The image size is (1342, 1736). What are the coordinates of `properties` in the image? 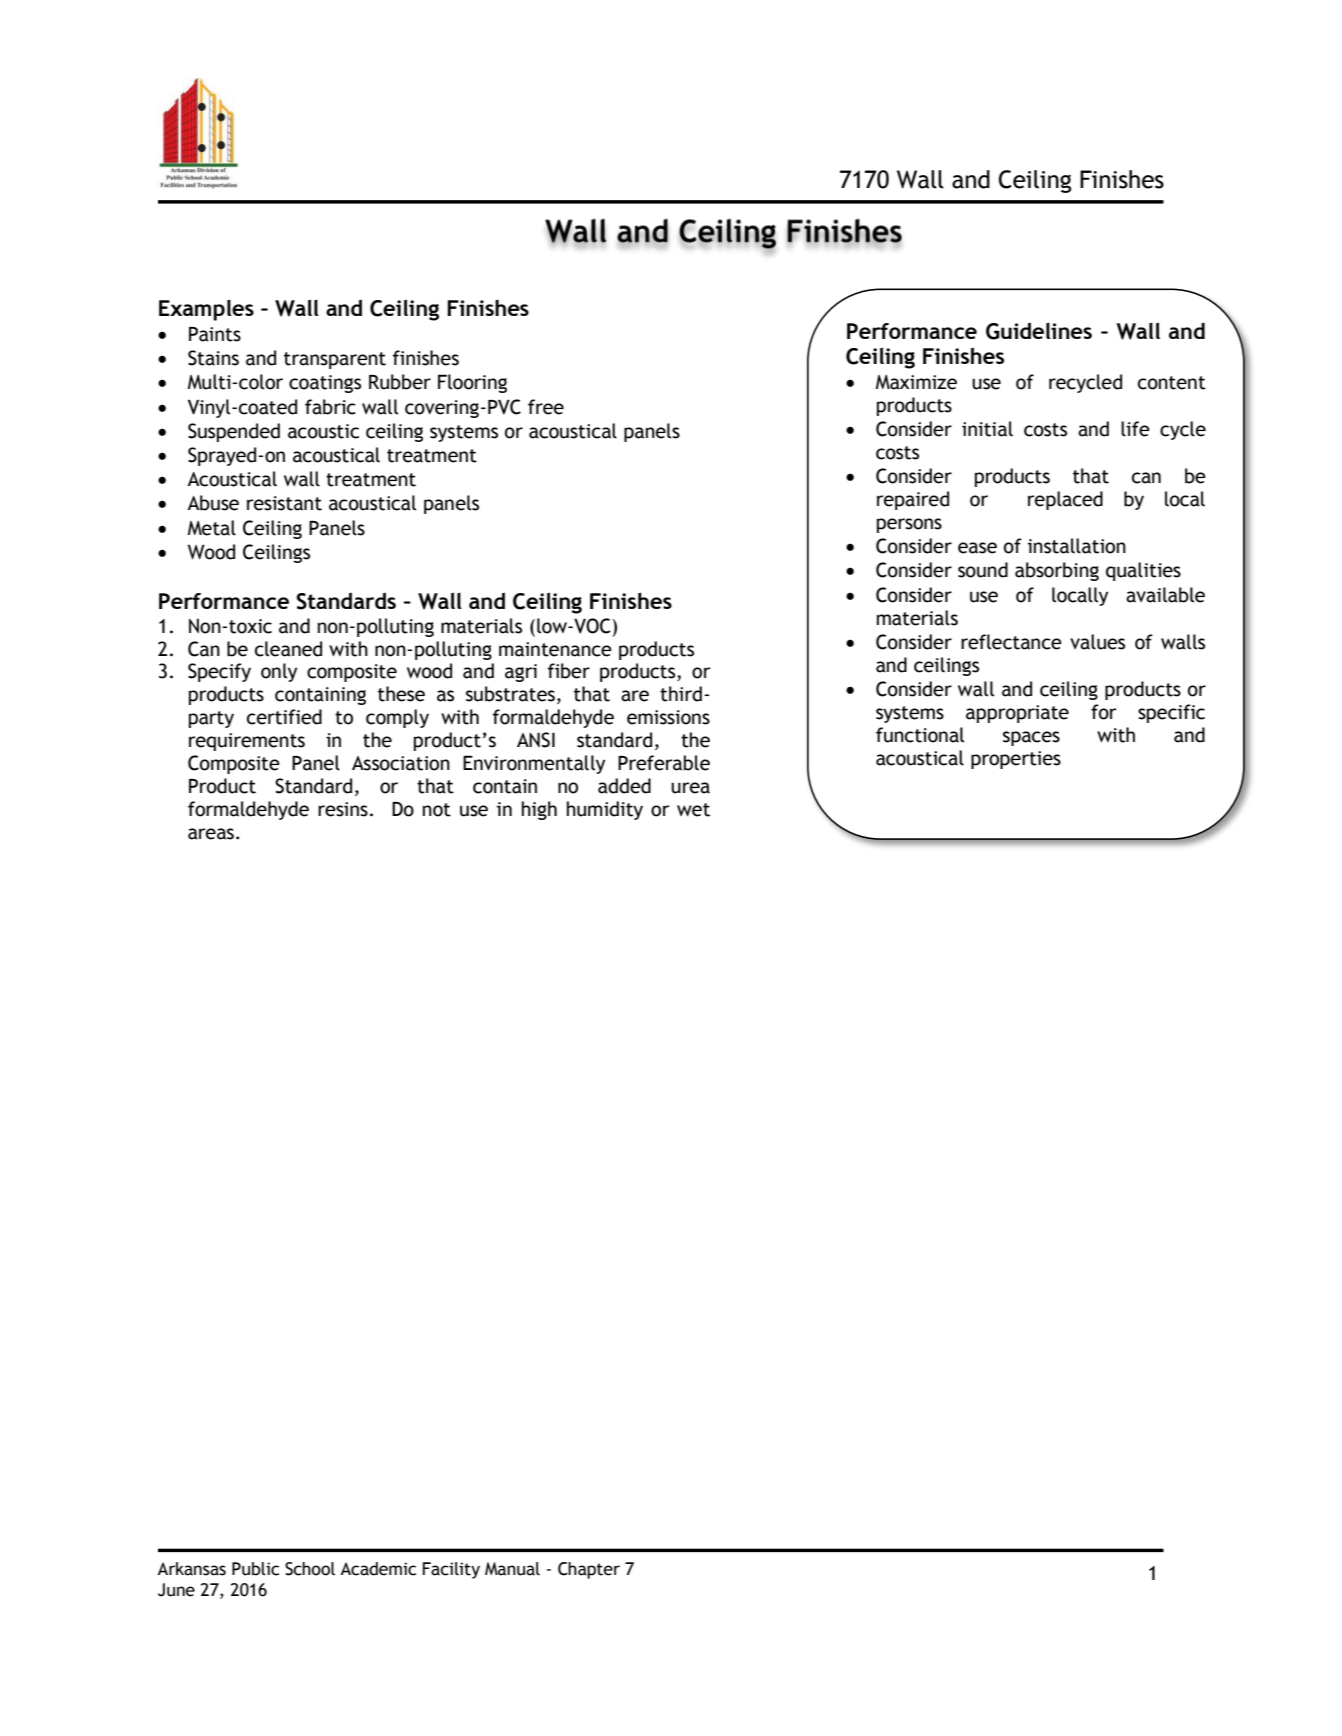 It's located at (1016, 760).
